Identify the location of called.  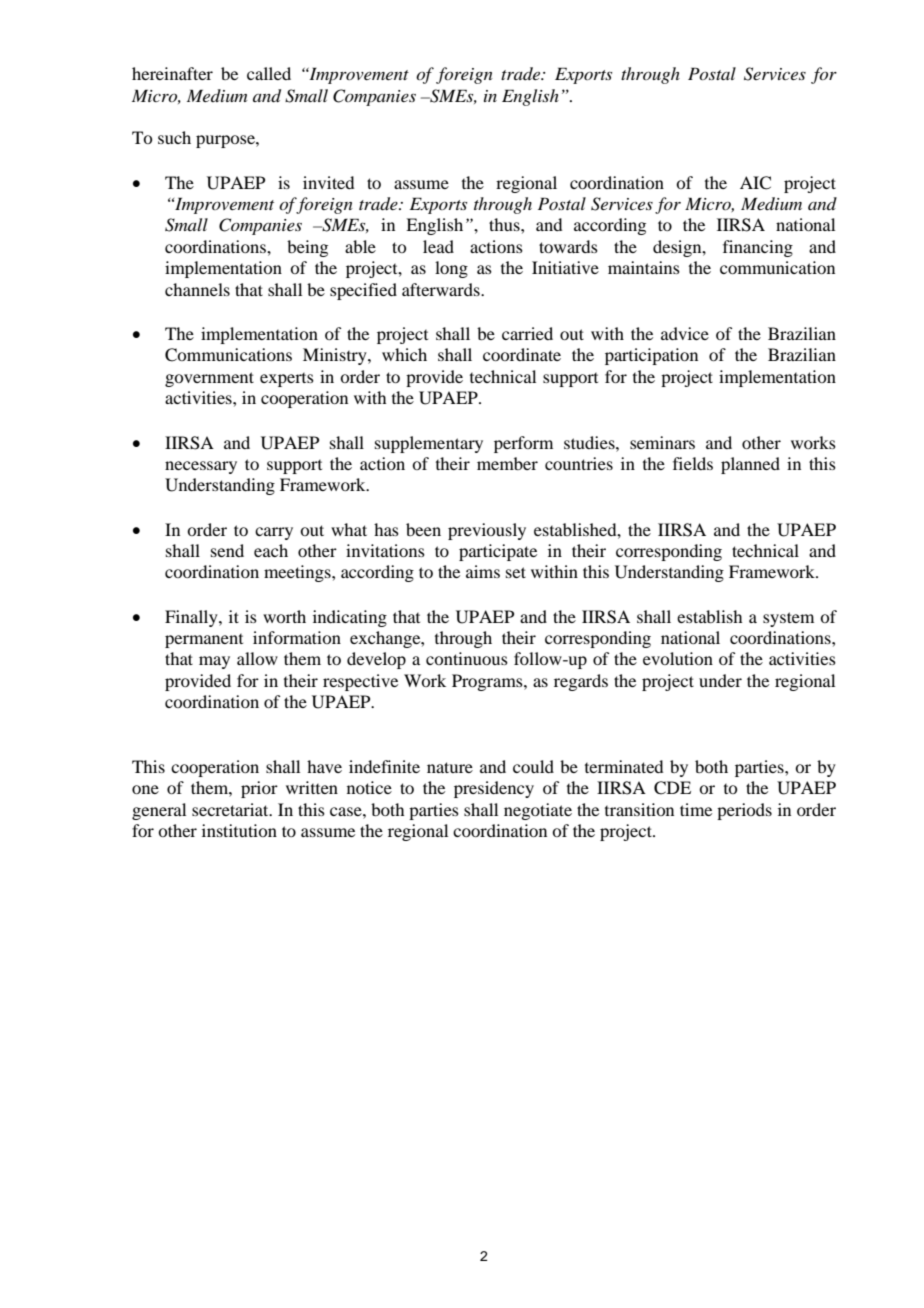
(269, 73).
